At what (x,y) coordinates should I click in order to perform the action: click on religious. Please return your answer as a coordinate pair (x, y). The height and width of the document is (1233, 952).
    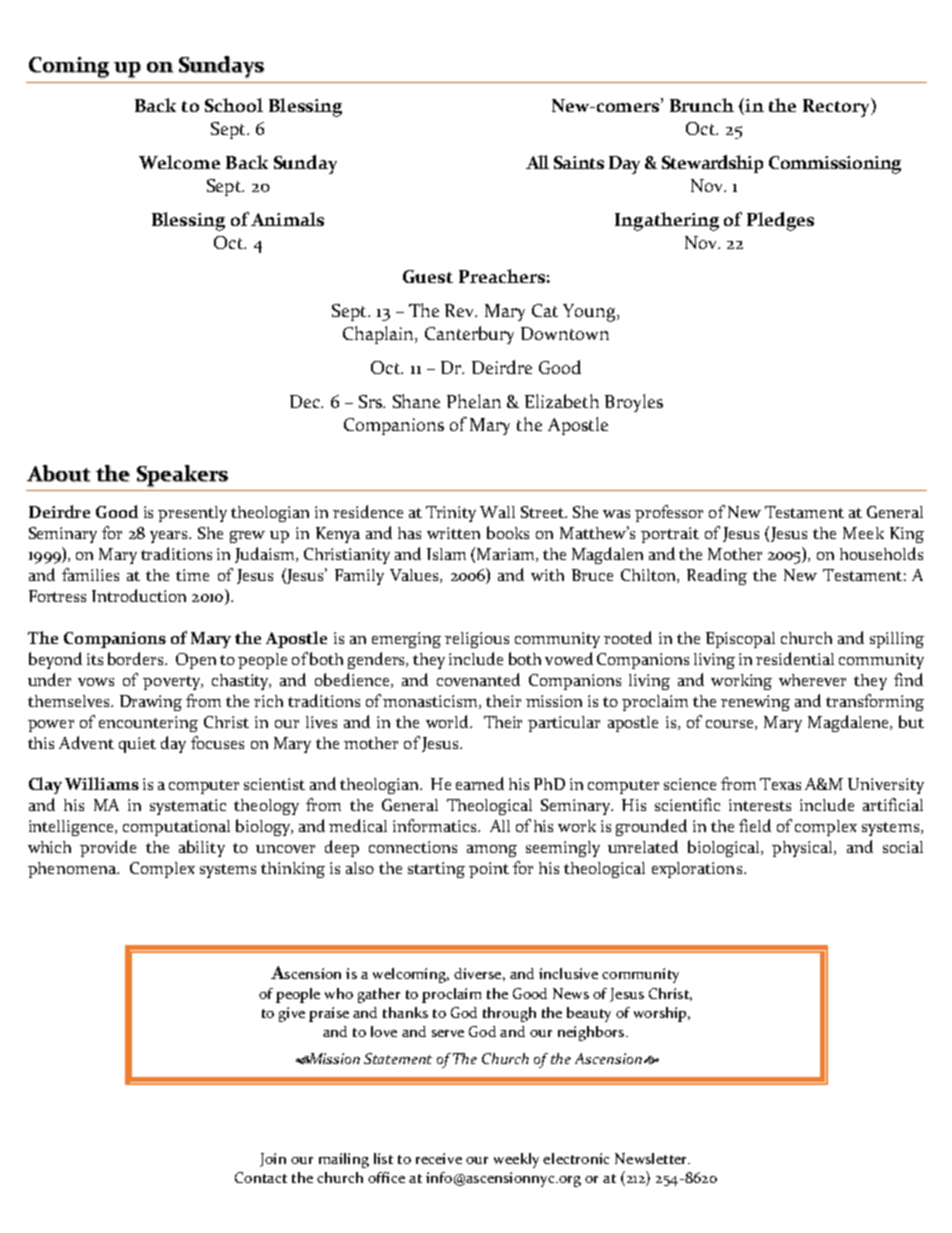
    Looking at the image, I should click on (477, 640).
